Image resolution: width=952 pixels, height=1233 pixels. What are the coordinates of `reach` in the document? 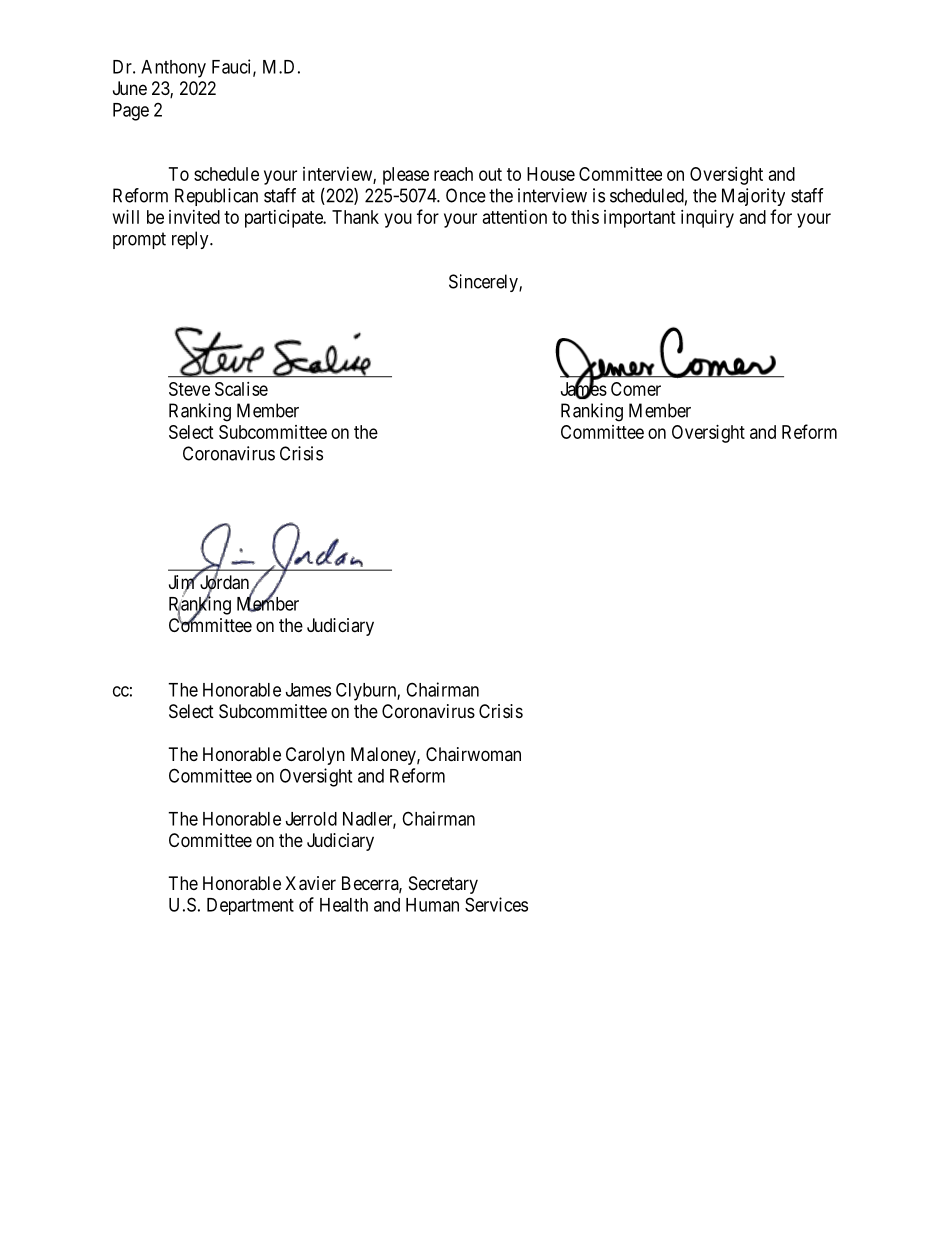 It's located at (453, 174).
